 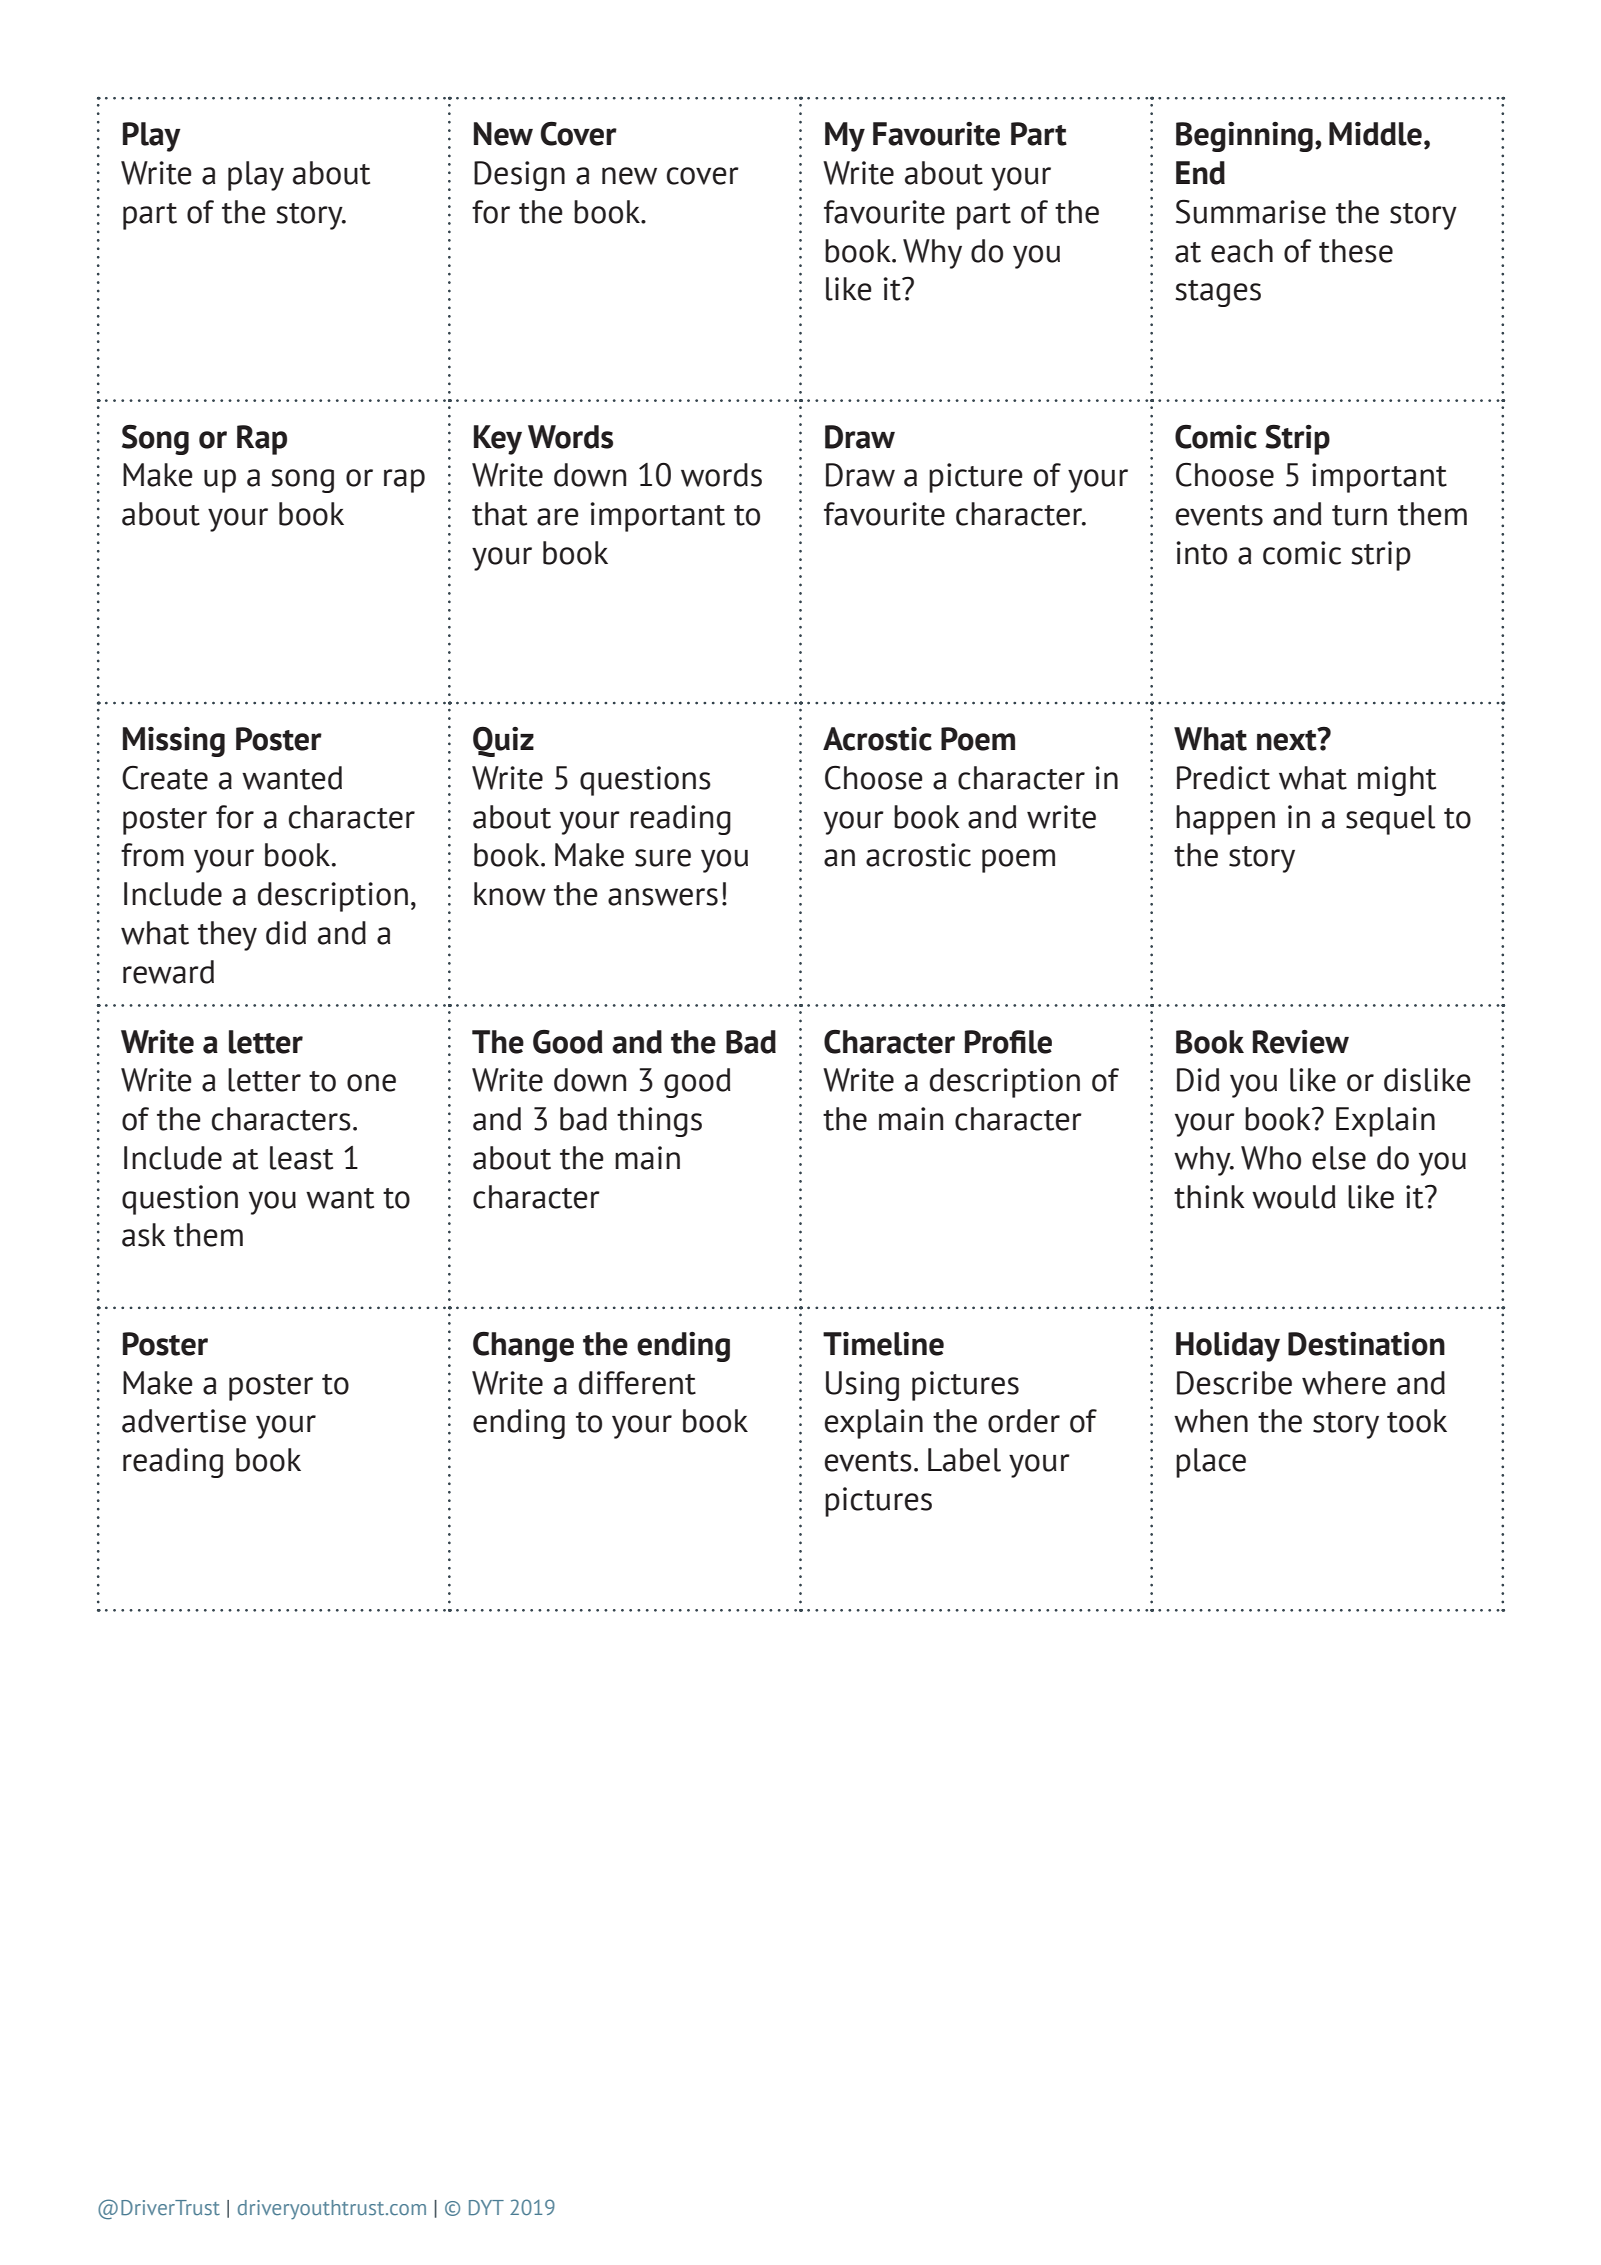 What do you see at coordinates (558, 517) in the screenshot?
I see `are` at bounding box center [558, 517].
